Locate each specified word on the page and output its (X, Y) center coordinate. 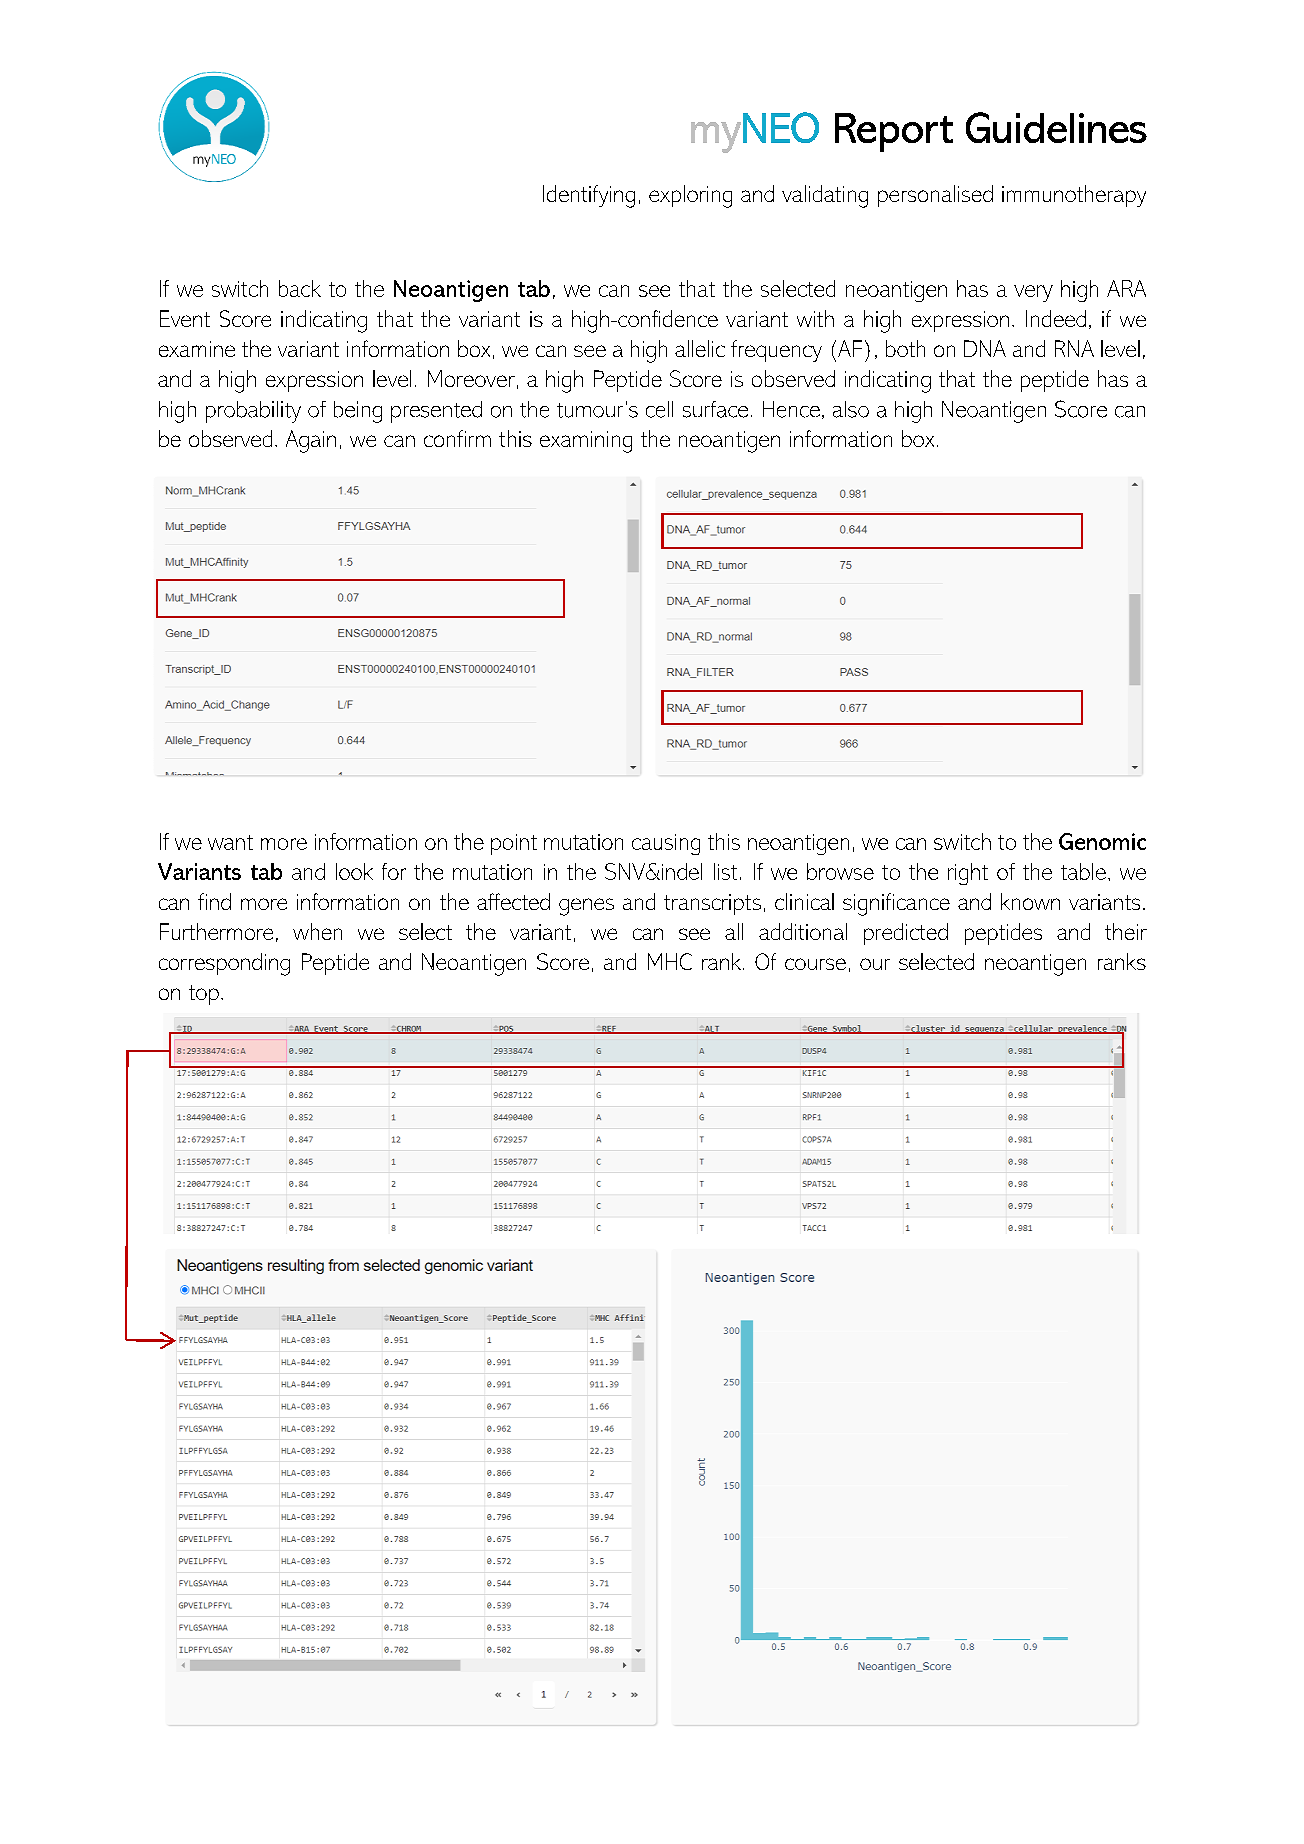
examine (197, 349)
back (300, 288)
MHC (670, 961)
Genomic (1102, 841)
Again (311, 441)
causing (666, 844)
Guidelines (1056, 127)
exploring (690, 196)
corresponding (224, 964)
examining (586, 442)
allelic (700, 348)
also (851, 409)
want (230, 842)
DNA (985, 348)
